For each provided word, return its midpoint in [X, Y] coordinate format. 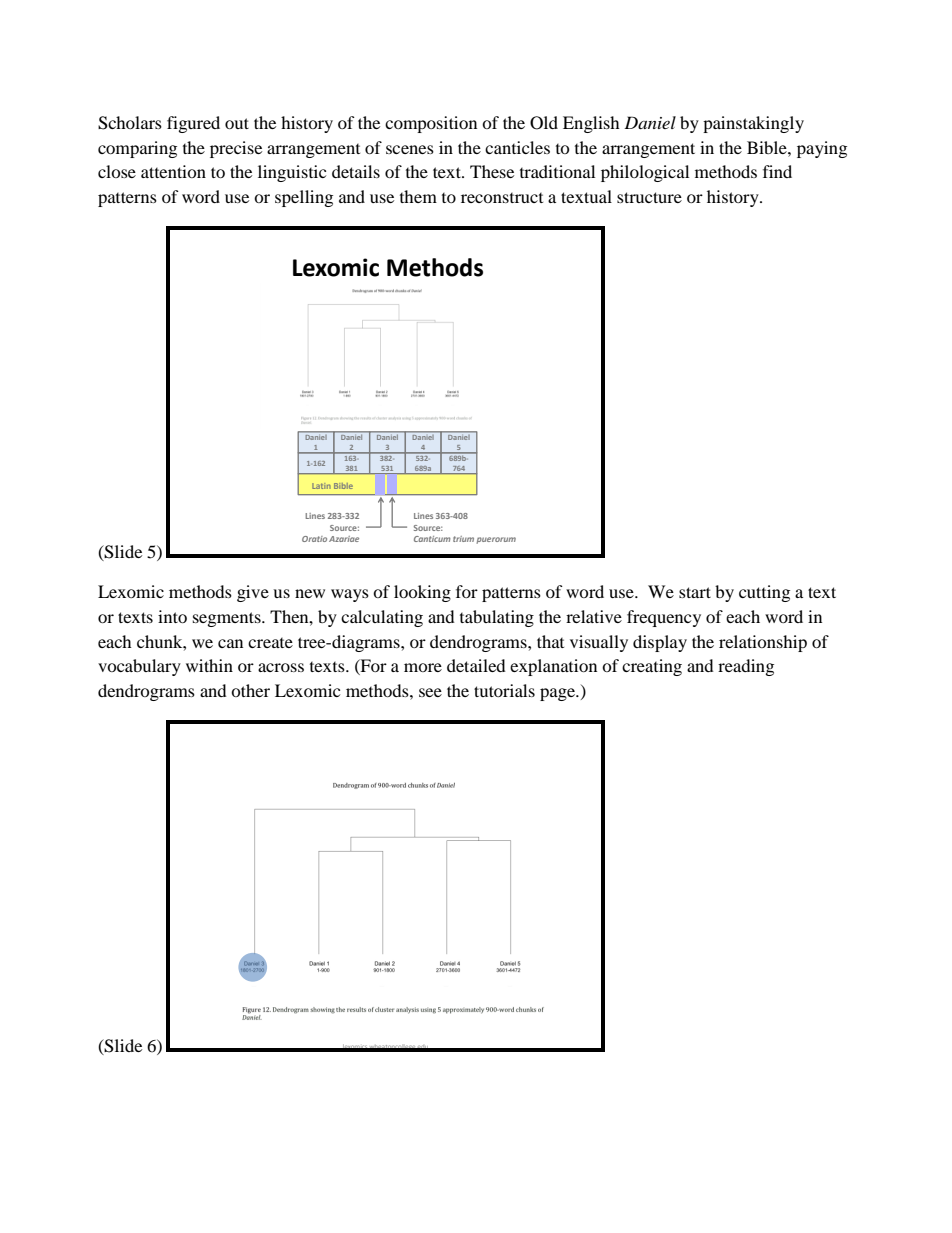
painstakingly [753, 124]
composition [431, 124]
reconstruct [502, 198]
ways [350, 595]
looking [422, 593]
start [695, 592]
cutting [764, 593]
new [310, 593]
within [209, 665]
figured [193, 124]
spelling [304, 198]
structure [649, 197]
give [253, 593]
